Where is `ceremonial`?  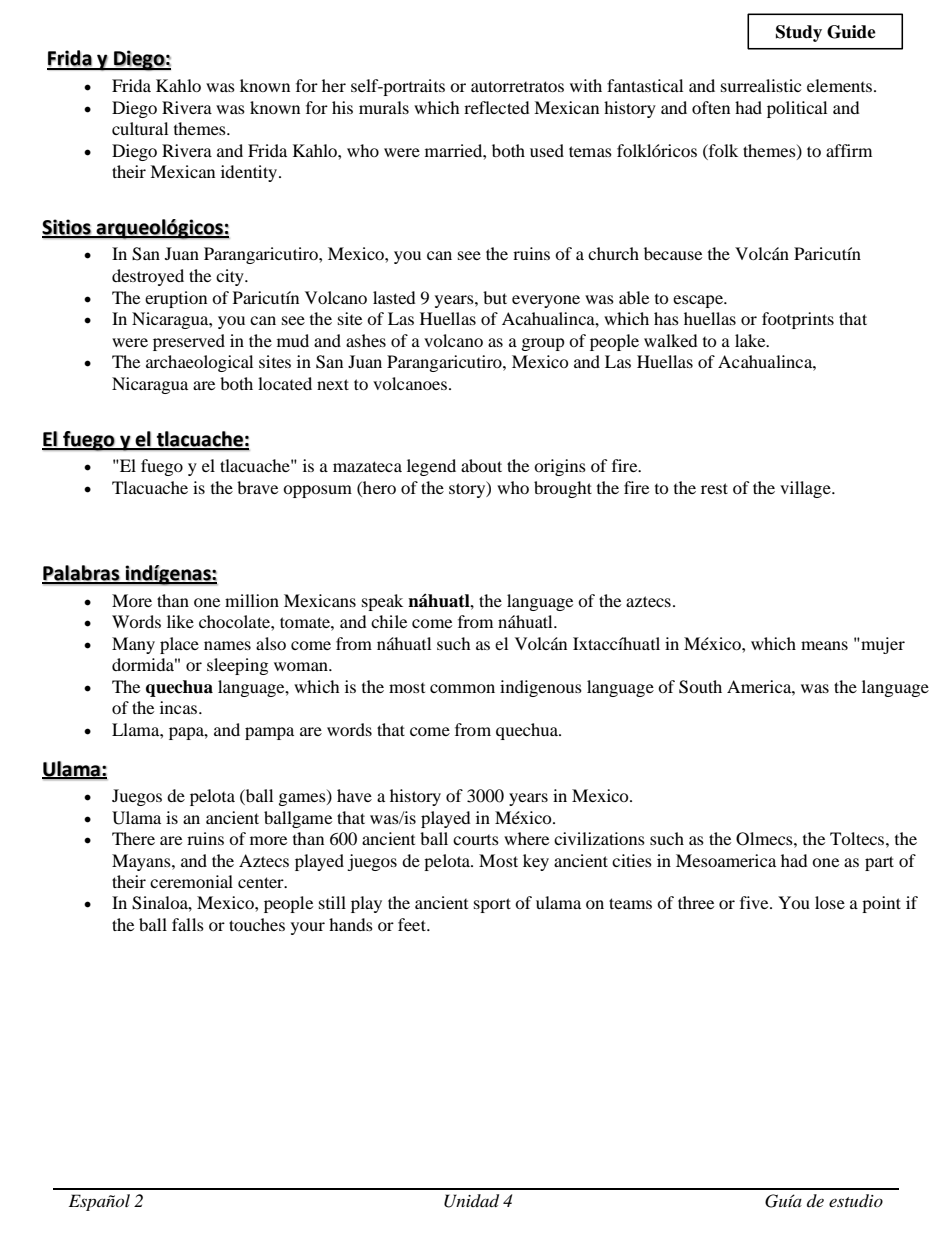 ceremonial is located at coordinates (191, 881).
